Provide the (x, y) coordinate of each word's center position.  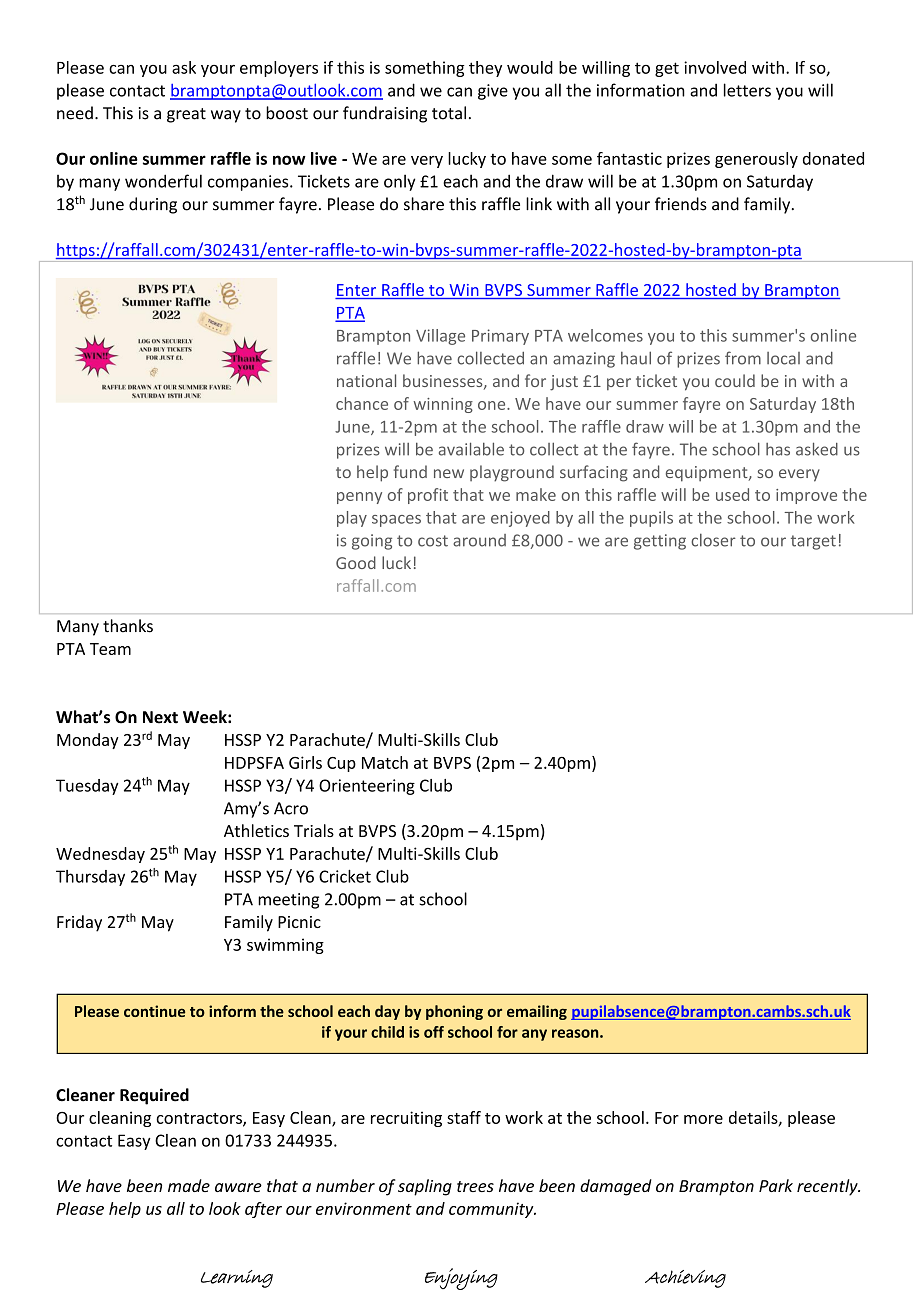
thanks (128, 626)
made (189, 1185)
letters (747, 90)
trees (475, 1186)
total (449, 113)
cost (433, 541)
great (186, 115)
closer (713, 540)
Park (776, 1185)
